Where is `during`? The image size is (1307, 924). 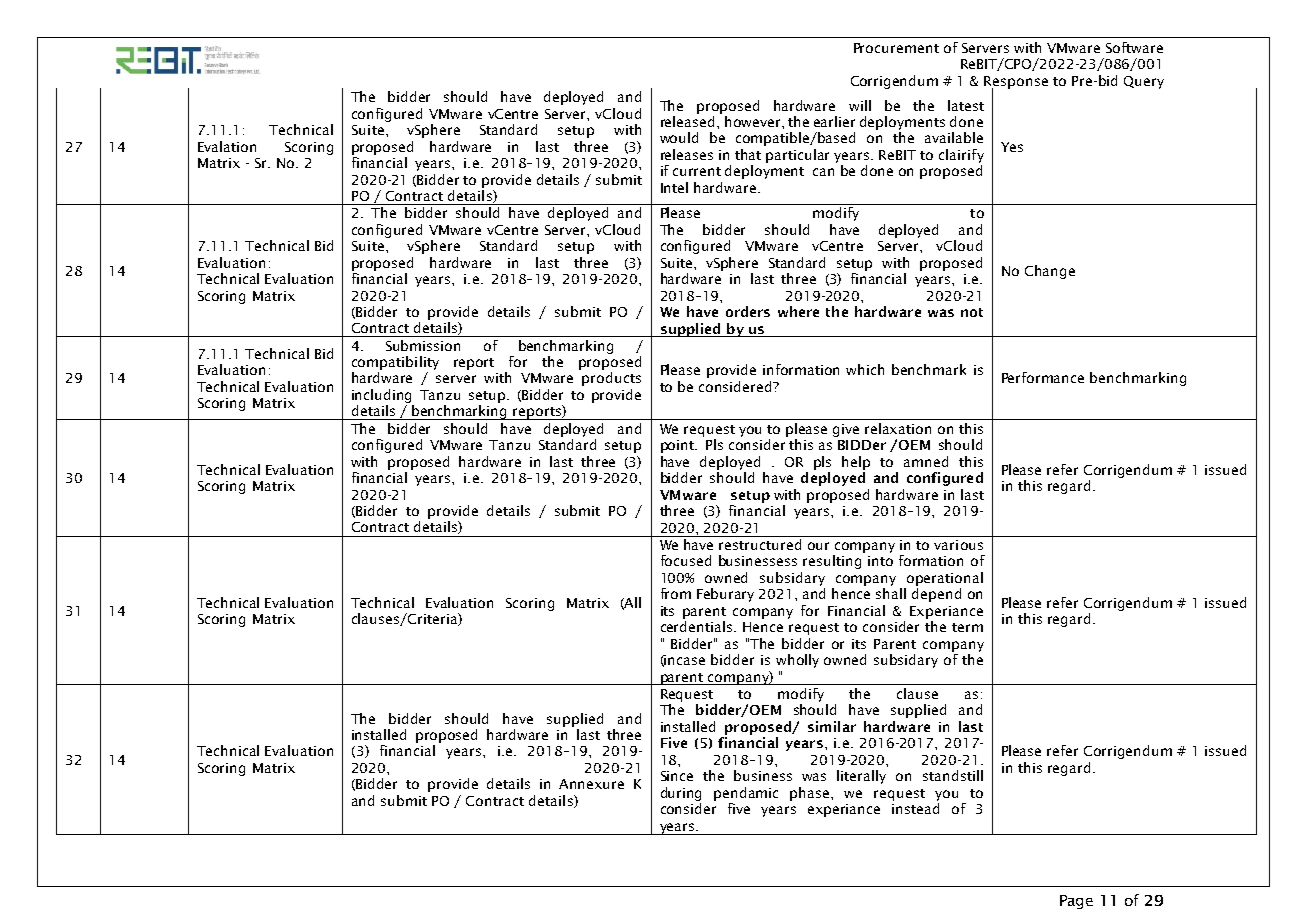 during is located at coordinates (681, 794).
